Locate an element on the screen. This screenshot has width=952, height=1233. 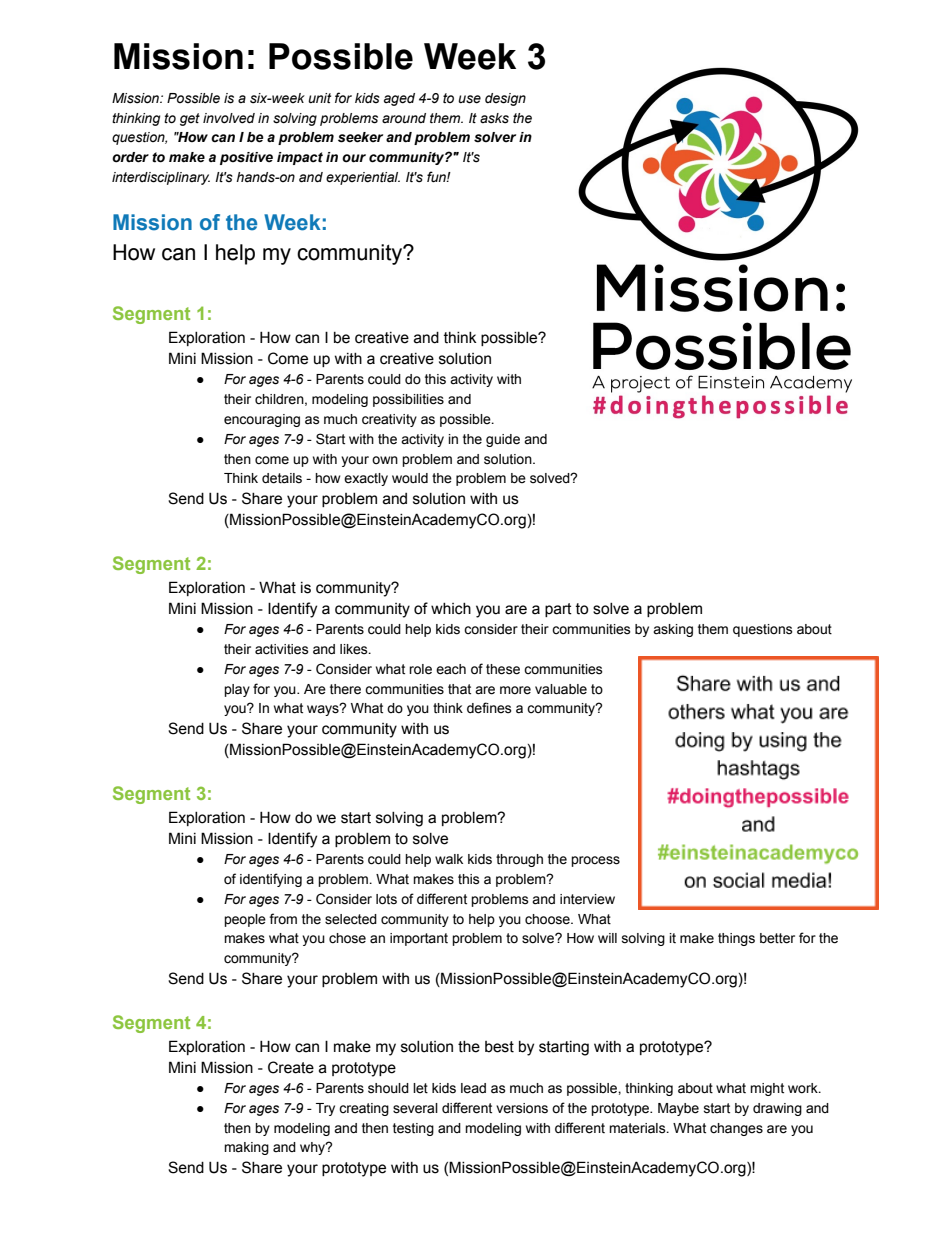
lead is located at coordinates (473, 1088).
